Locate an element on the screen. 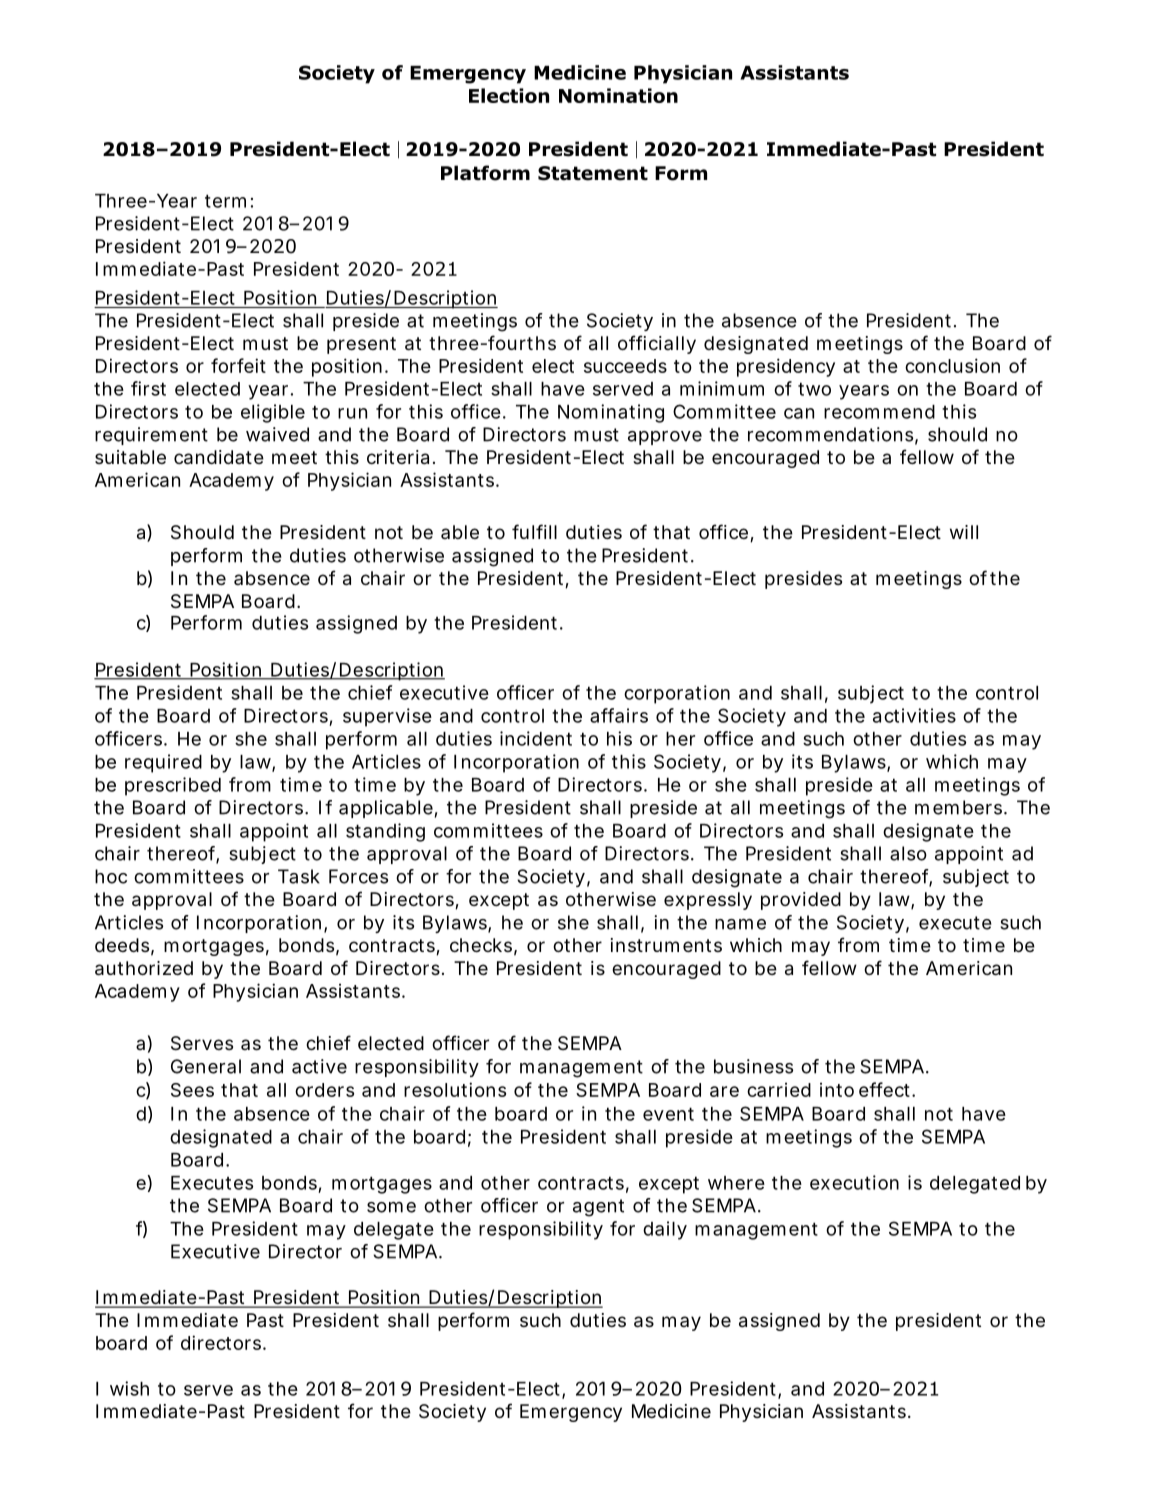 The height and width of the screenshot is (1495, 1155). fulfill is located at coordinates (534, 531).
